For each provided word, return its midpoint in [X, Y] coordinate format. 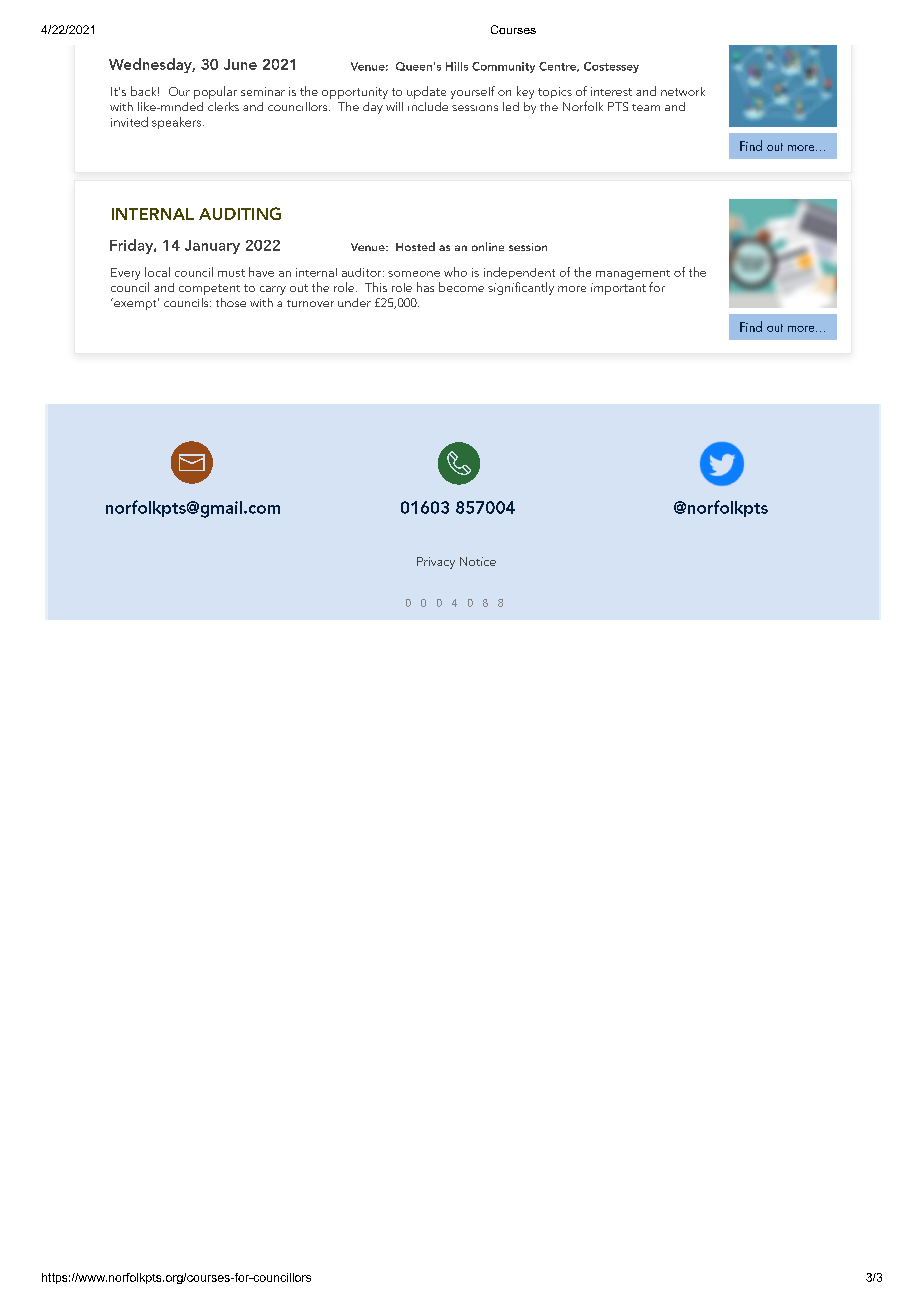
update [426, 92]
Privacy [436, 563]
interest [611, 91]
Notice [478, 561]
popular [215, 92]
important [618, 289]
